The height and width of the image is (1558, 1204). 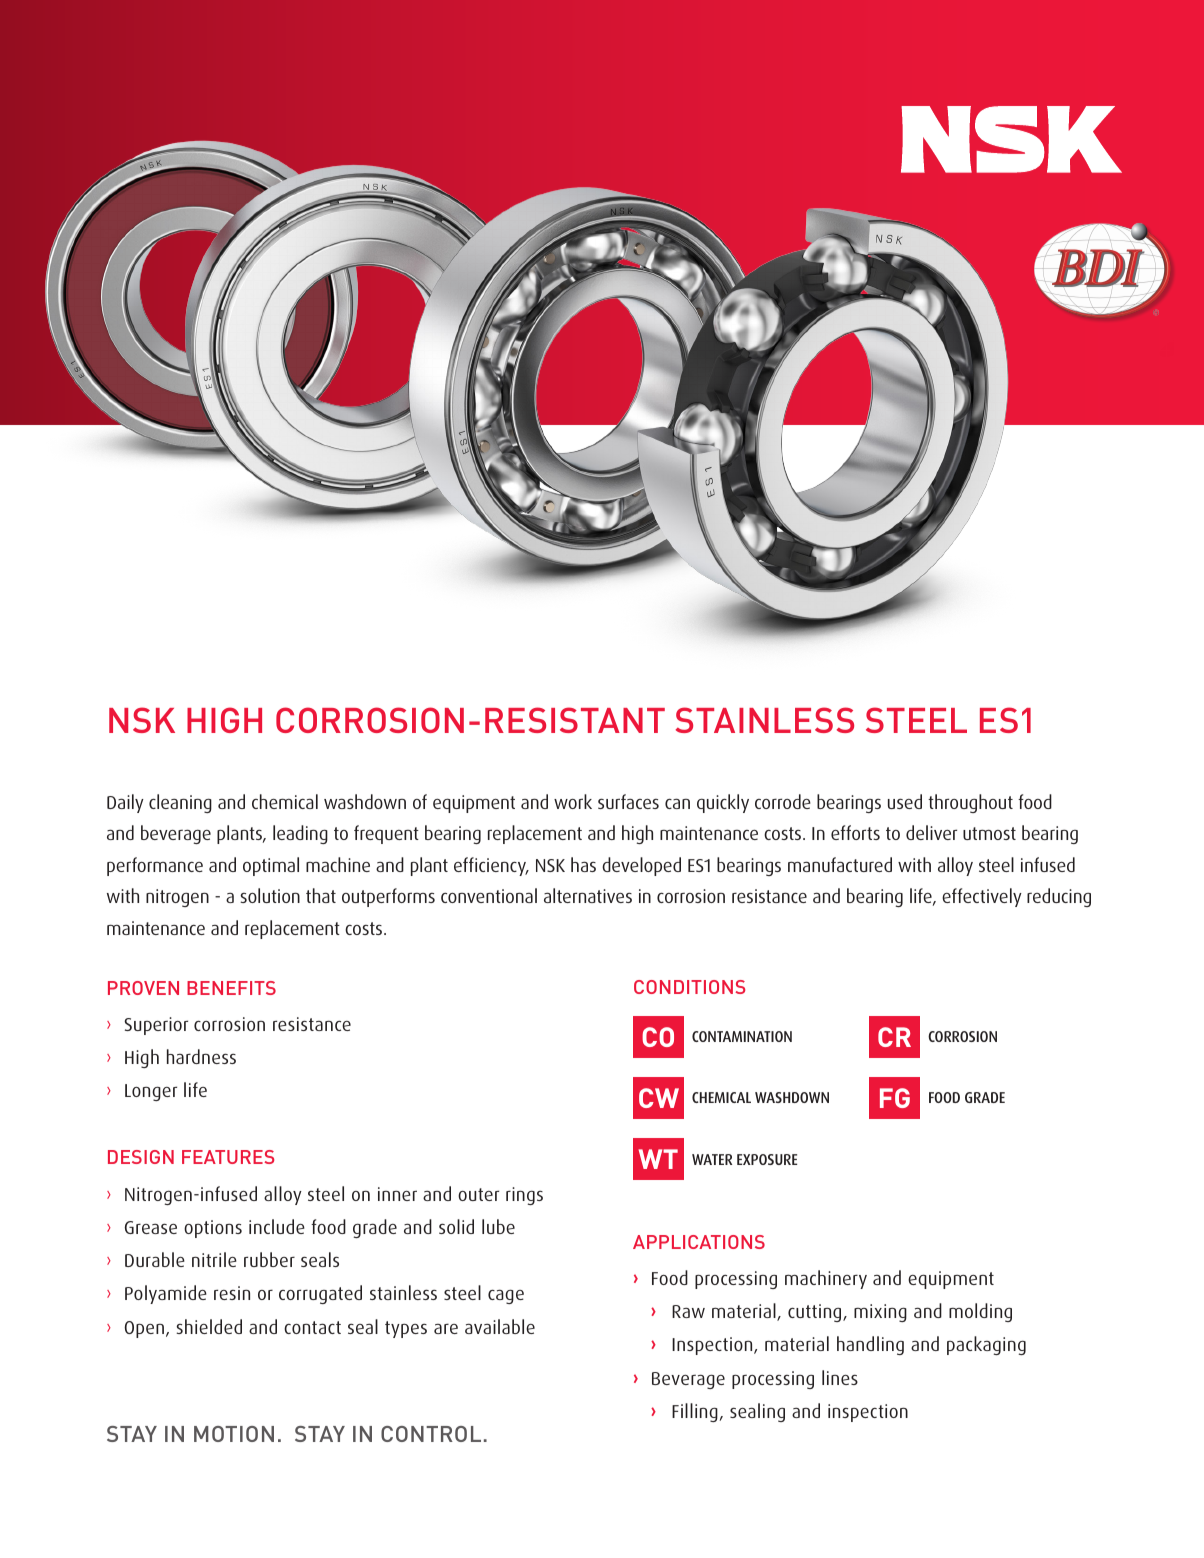 What do you see at coordinates (689, 987) in the image?
I see `CONDITIONS` at bounding box center [689, 987].
